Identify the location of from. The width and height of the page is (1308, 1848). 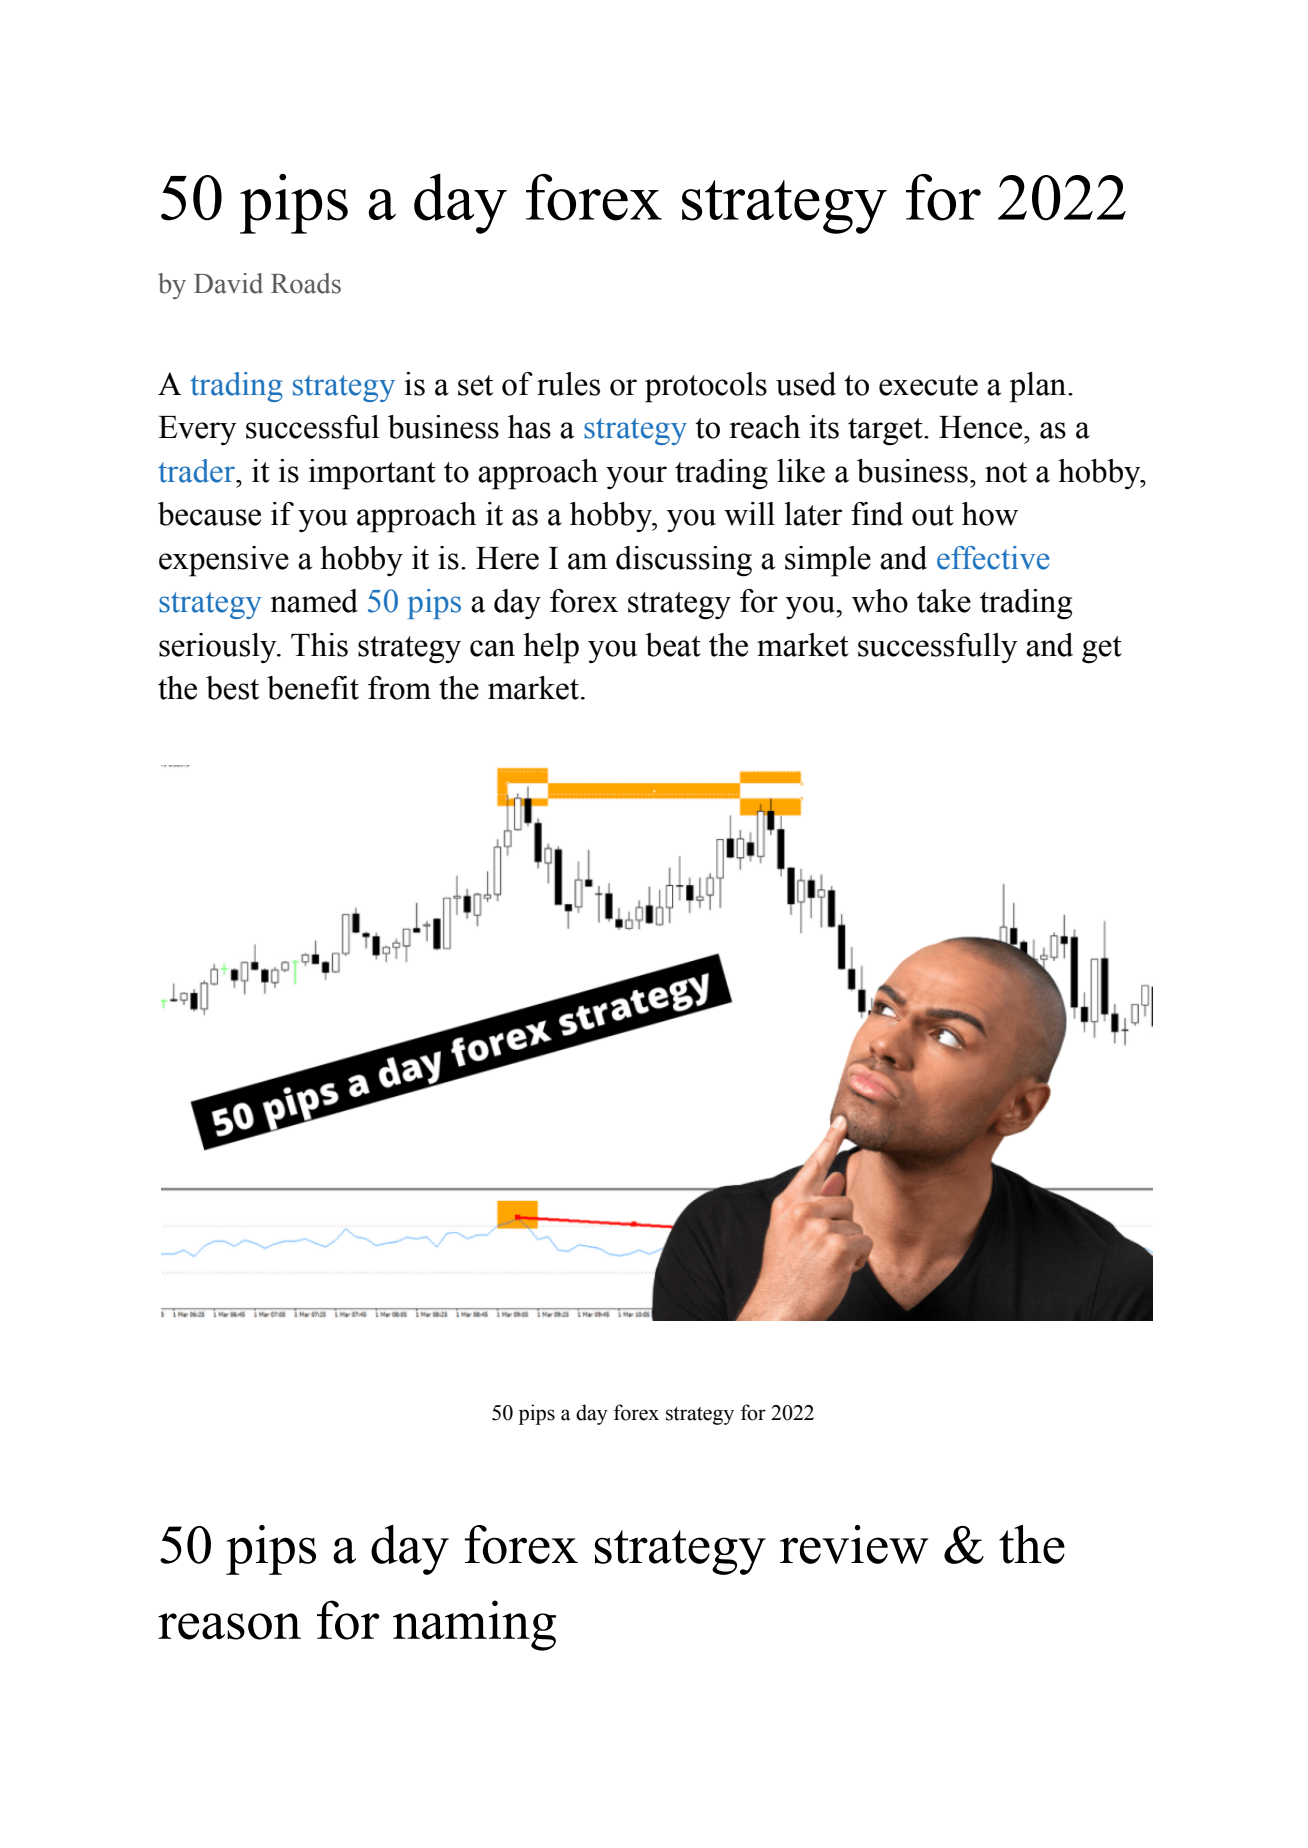
(399, 688).
